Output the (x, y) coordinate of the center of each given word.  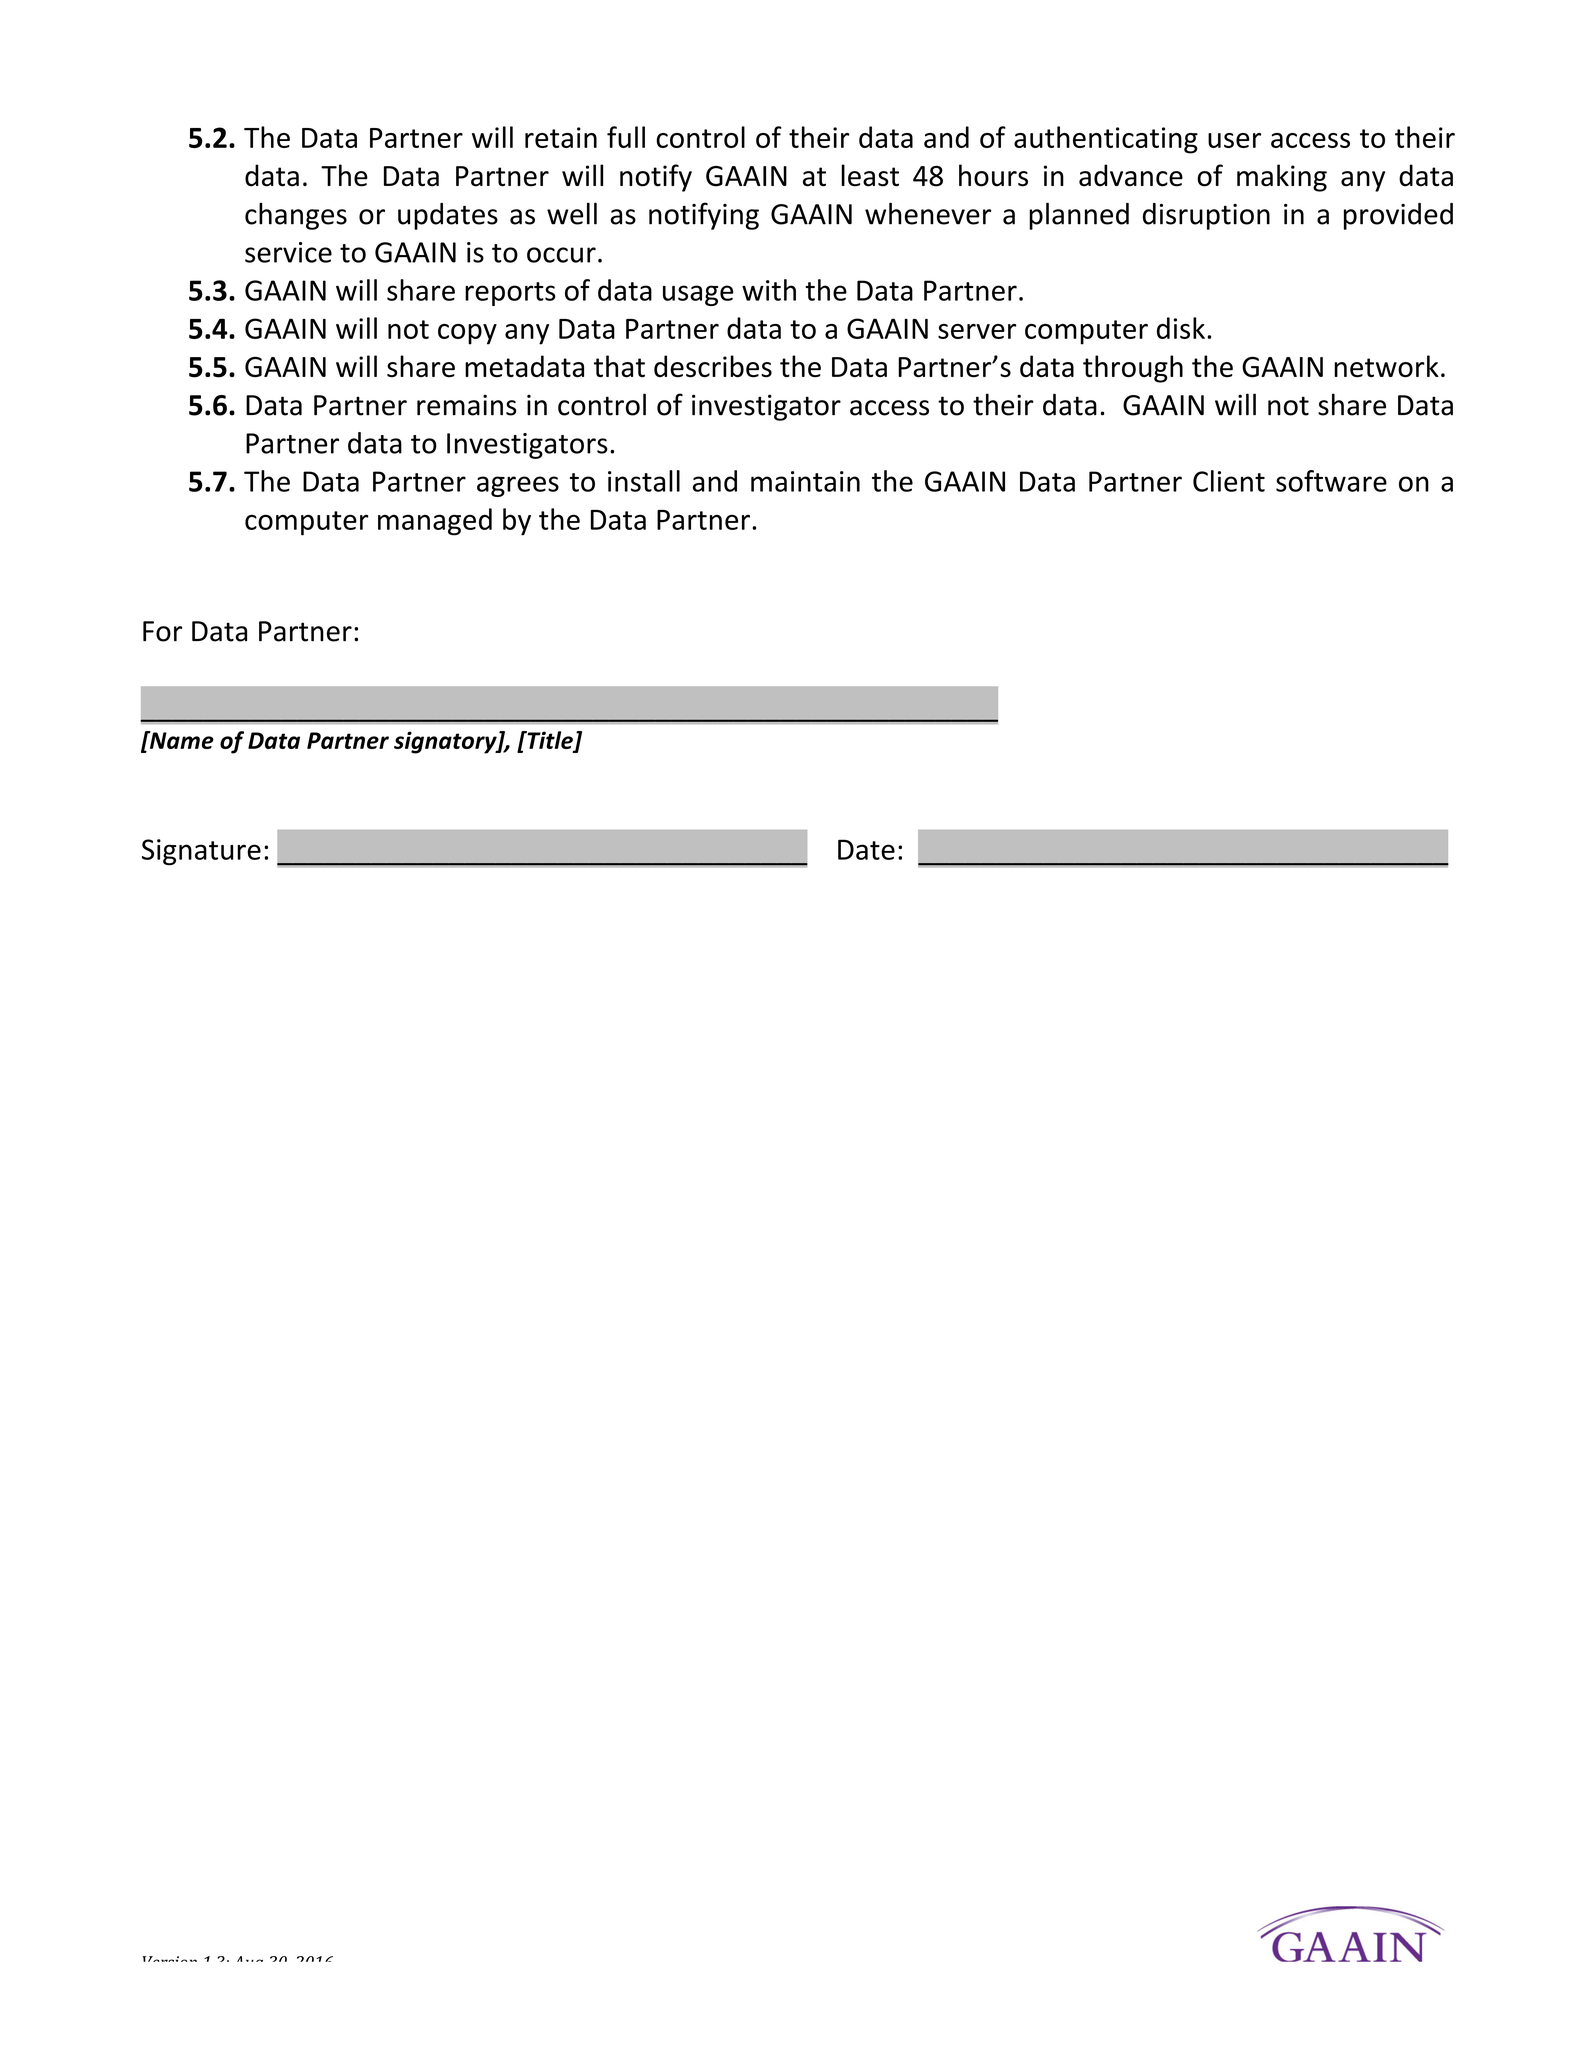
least (870, 175)
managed (435, 522)
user (1234, 140)
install (644, 481)
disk (1181, 328)
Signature (201, 852)
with (769, 290)
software (1331, 481)
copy (467, 334)
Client (1229, 481)
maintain (805, 481)
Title (550, 741)
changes (296, 216)
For (162, 631)
